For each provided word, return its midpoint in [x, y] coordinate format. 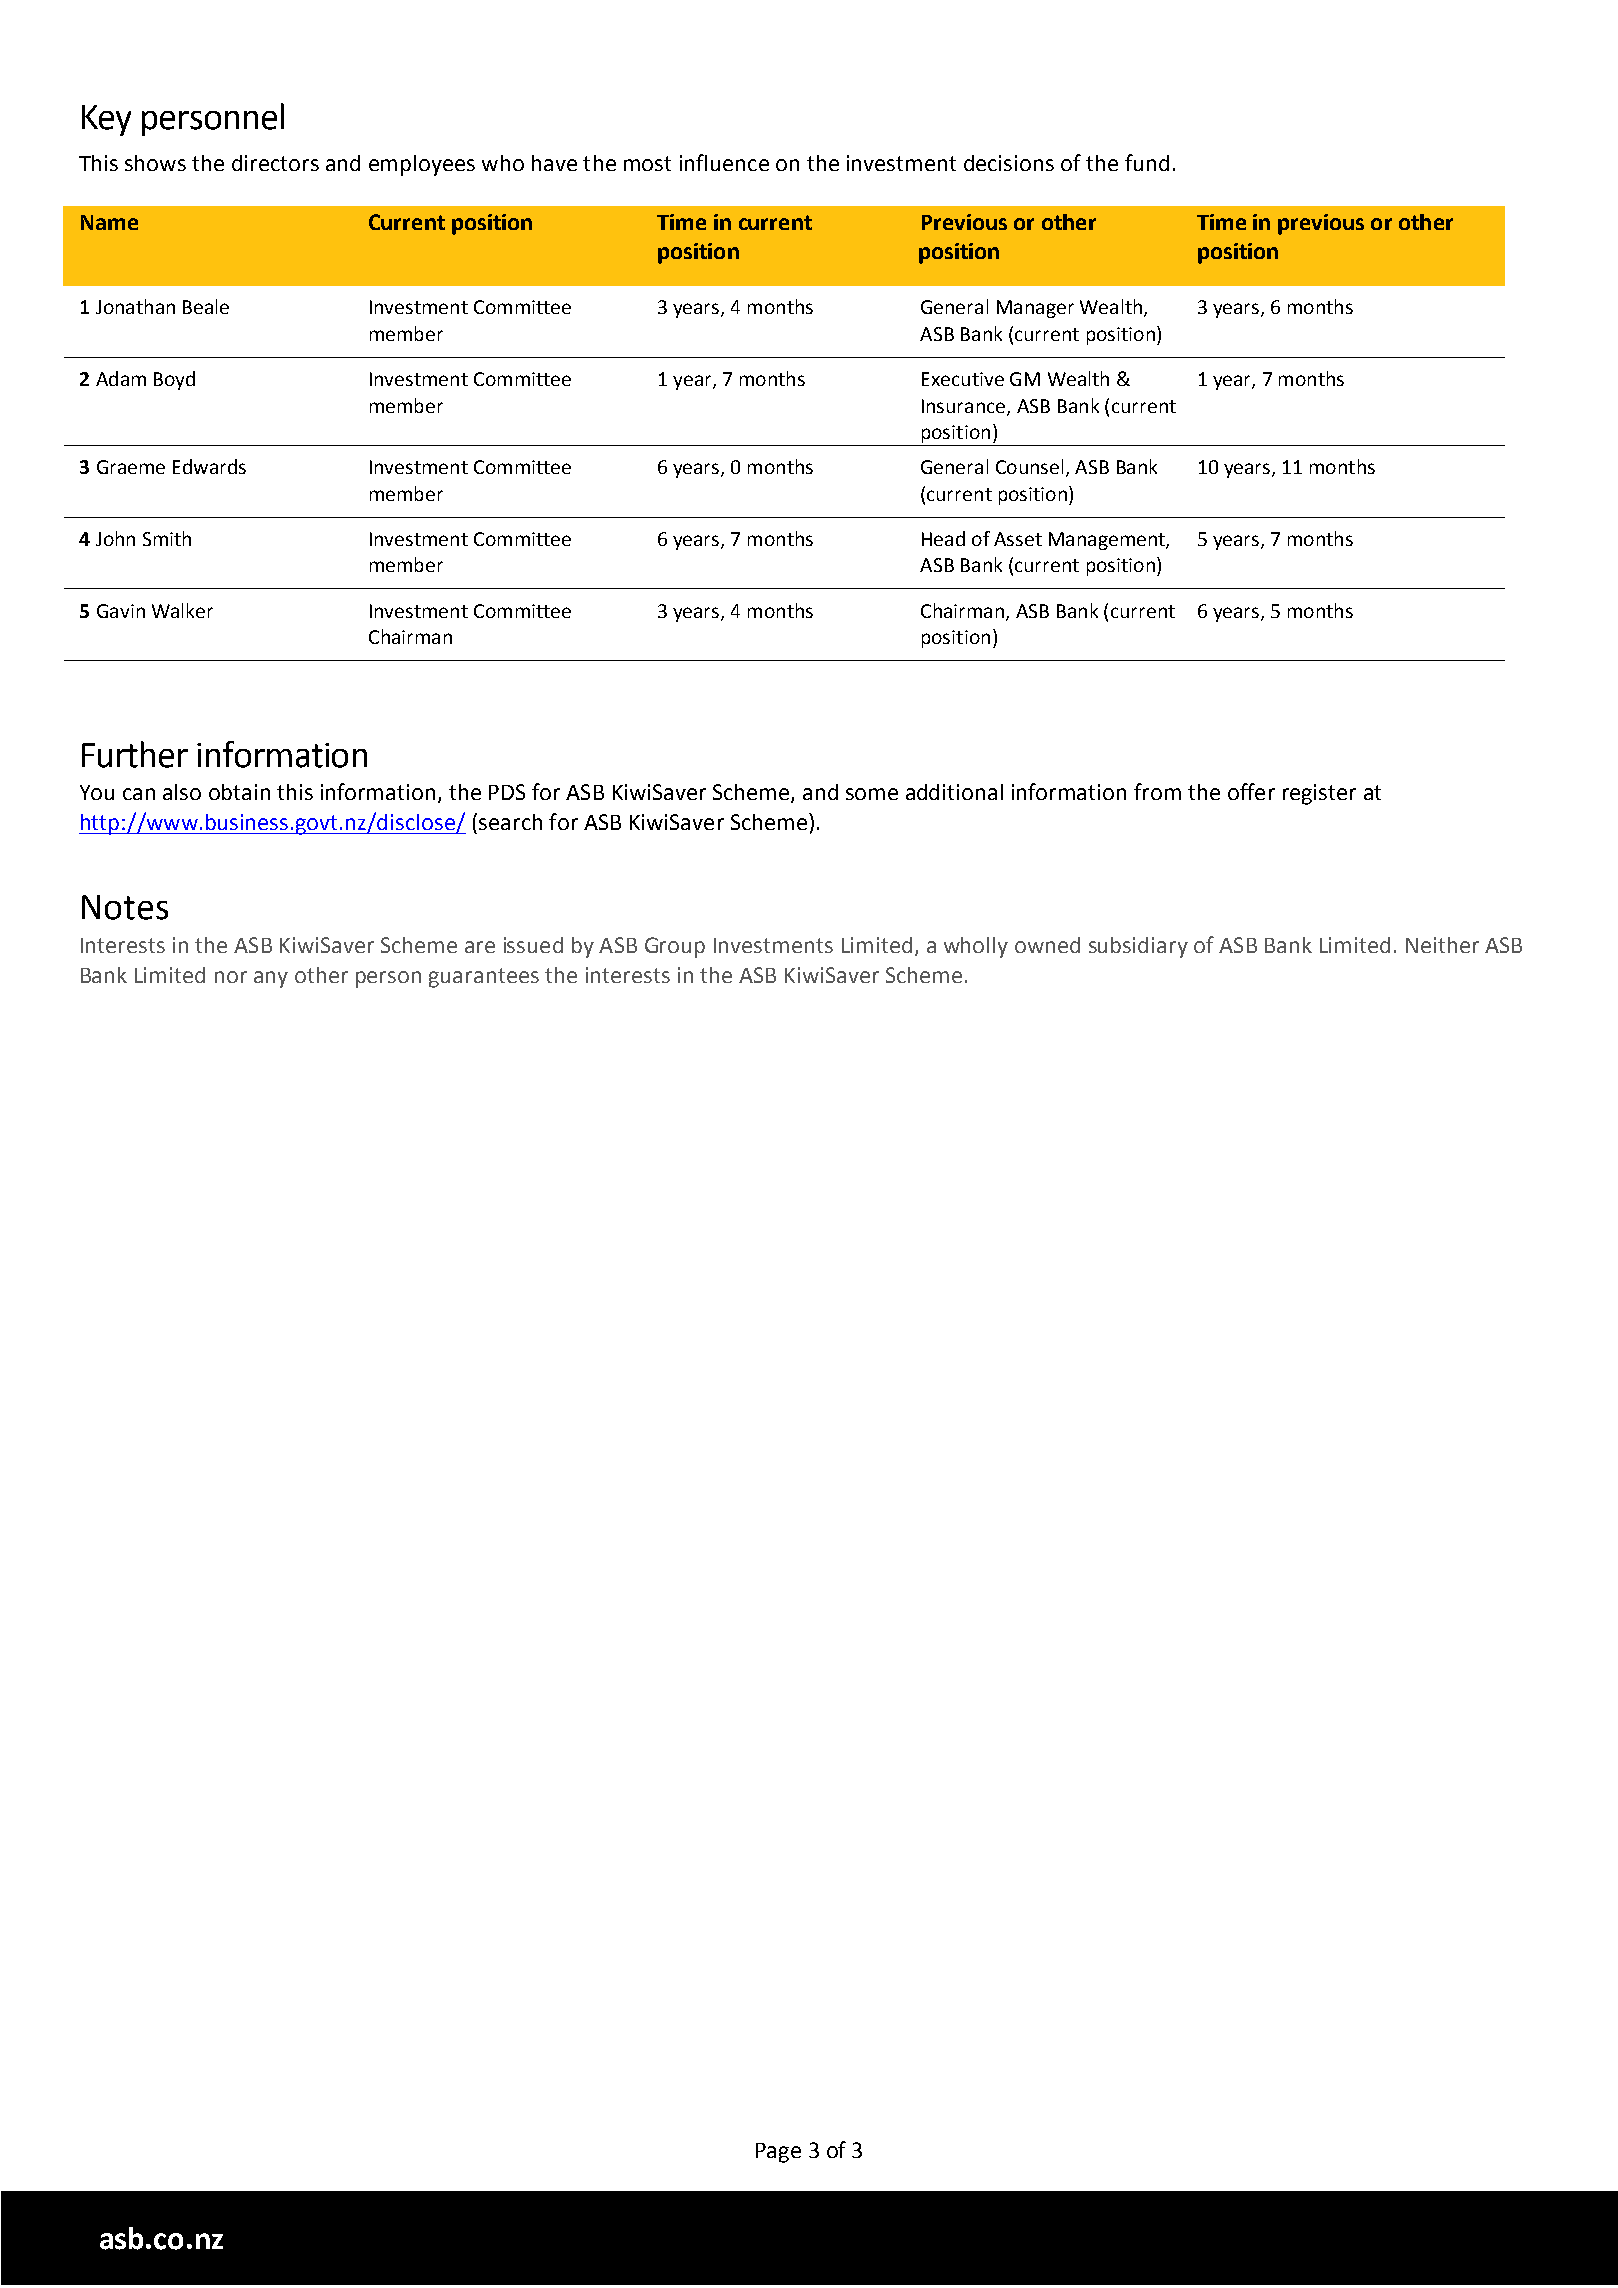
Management [1108, 541]
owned [1047, 945]
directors [275, 163]
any [271, 979]
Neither [1442, 945]
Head [943, 538]
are [480, 947]
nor [231, 977]
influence [724, 162]
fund [1147, 162]
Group [675, 947]
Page [778, 2153]
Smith [167, 538]
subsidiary [1138, 947]
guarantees [484, 978]
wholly [976, 947]
